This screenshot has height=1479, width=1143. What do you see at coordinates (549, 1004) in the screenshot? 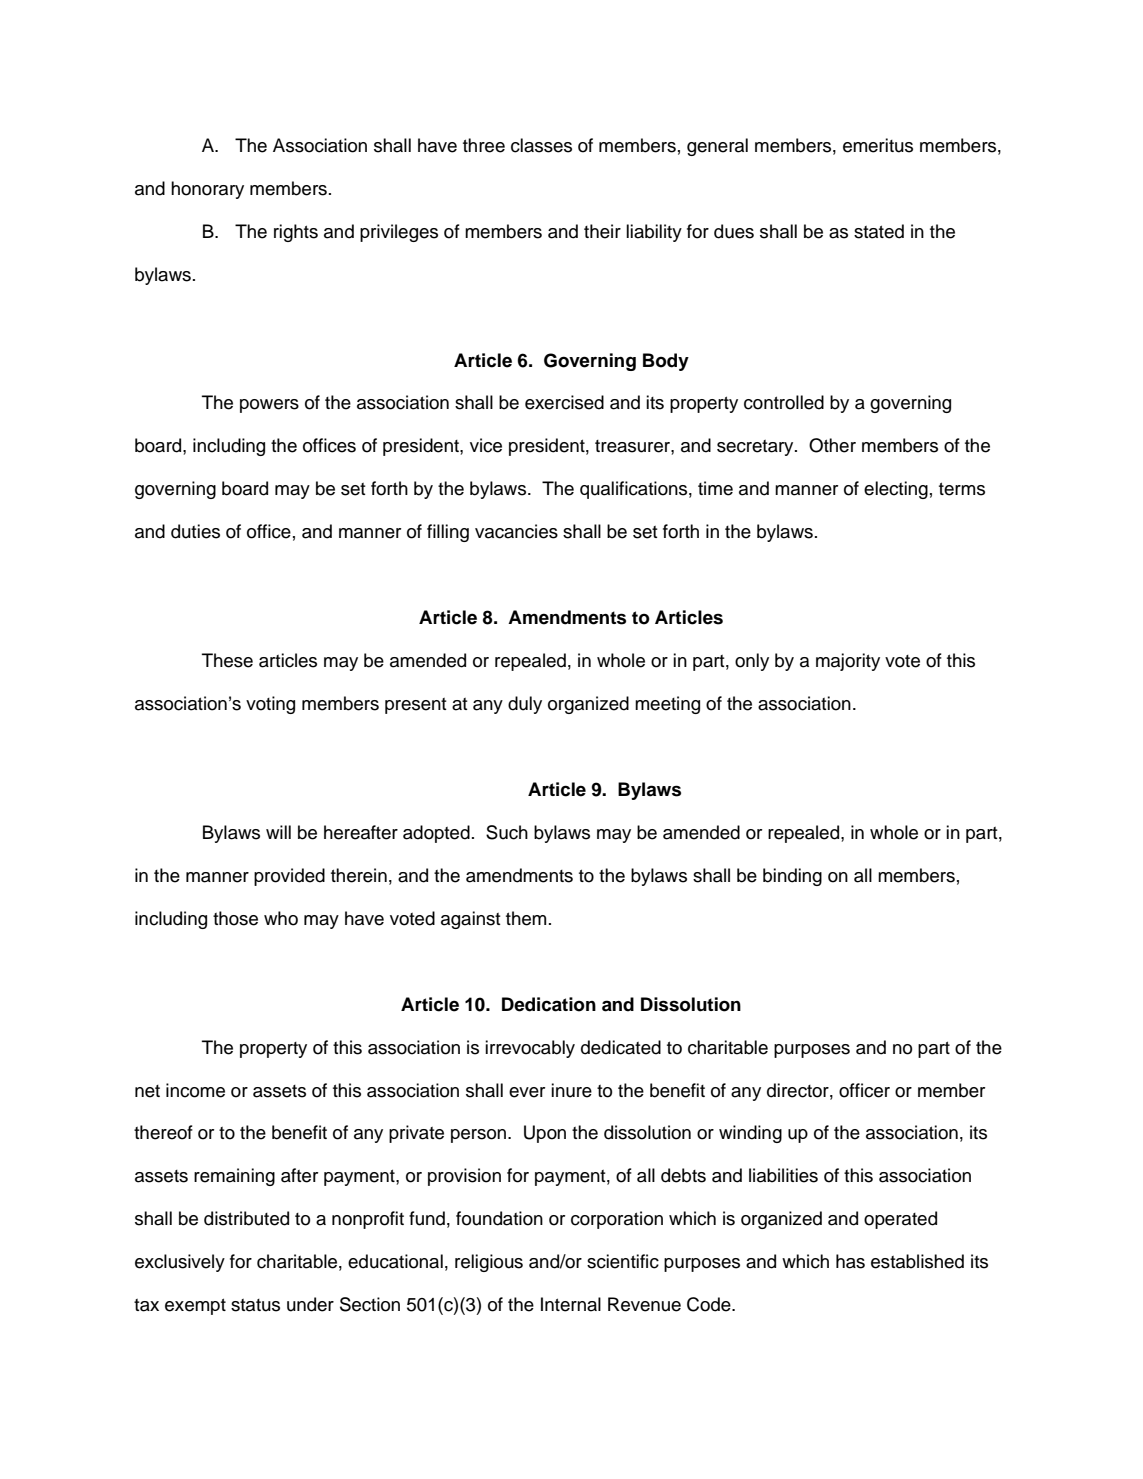
I see `Dedication` at bounding box center [549, 1004].
